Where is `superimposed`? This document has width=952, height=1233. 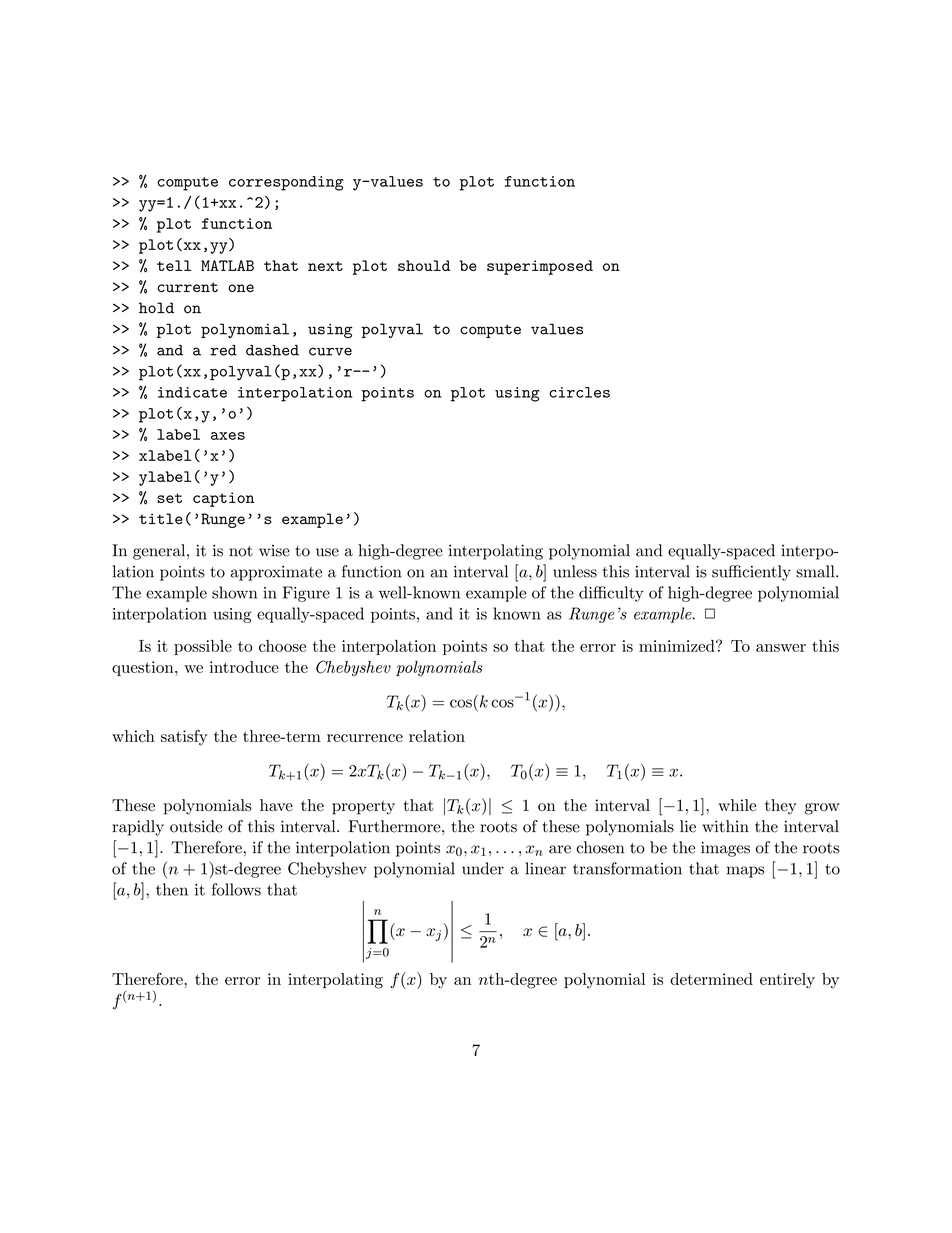 superimposed is located at coordinates (540, 267).
